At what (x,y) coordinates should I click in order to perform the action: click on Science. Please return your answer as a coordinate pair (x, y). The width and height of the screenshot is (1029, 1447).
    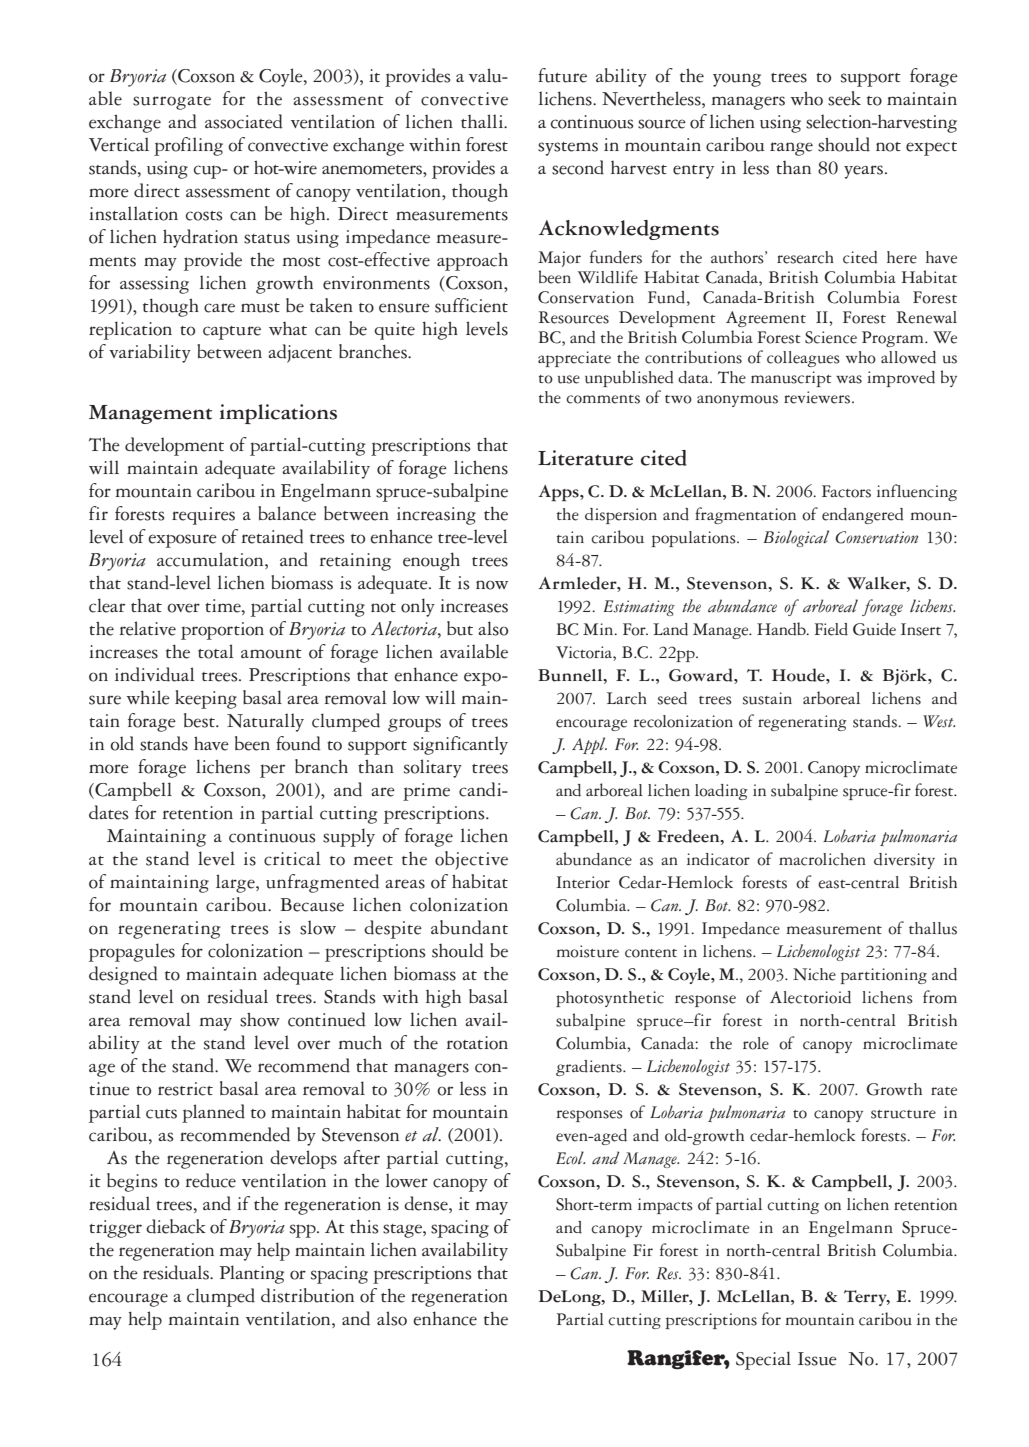
    Looking at the image, I should click on (831, 337).
